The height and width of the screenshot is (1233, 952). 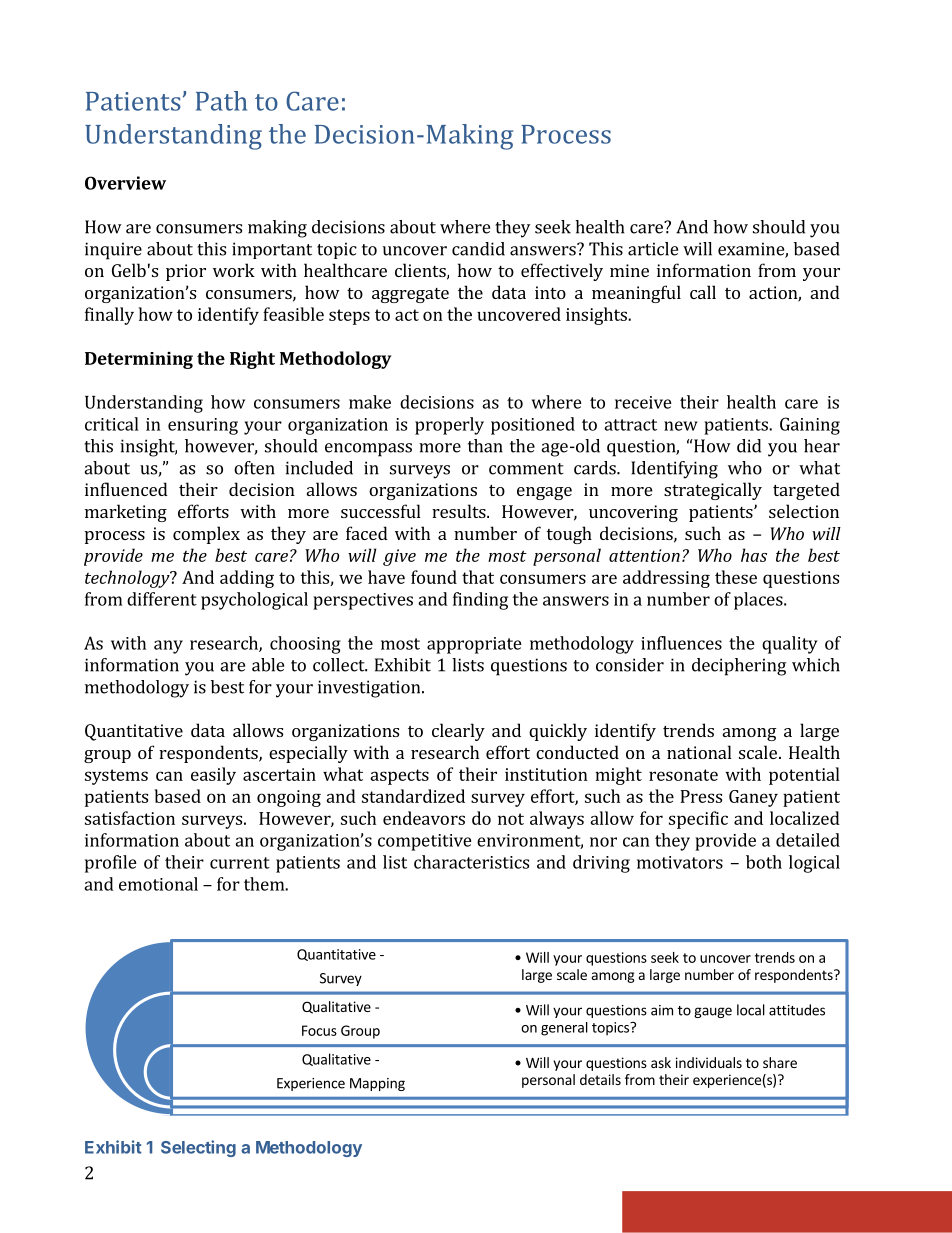 What do you see at coordinates (764, 862) in the screenshot?
I see `both` at bounding box center [764, 862].
